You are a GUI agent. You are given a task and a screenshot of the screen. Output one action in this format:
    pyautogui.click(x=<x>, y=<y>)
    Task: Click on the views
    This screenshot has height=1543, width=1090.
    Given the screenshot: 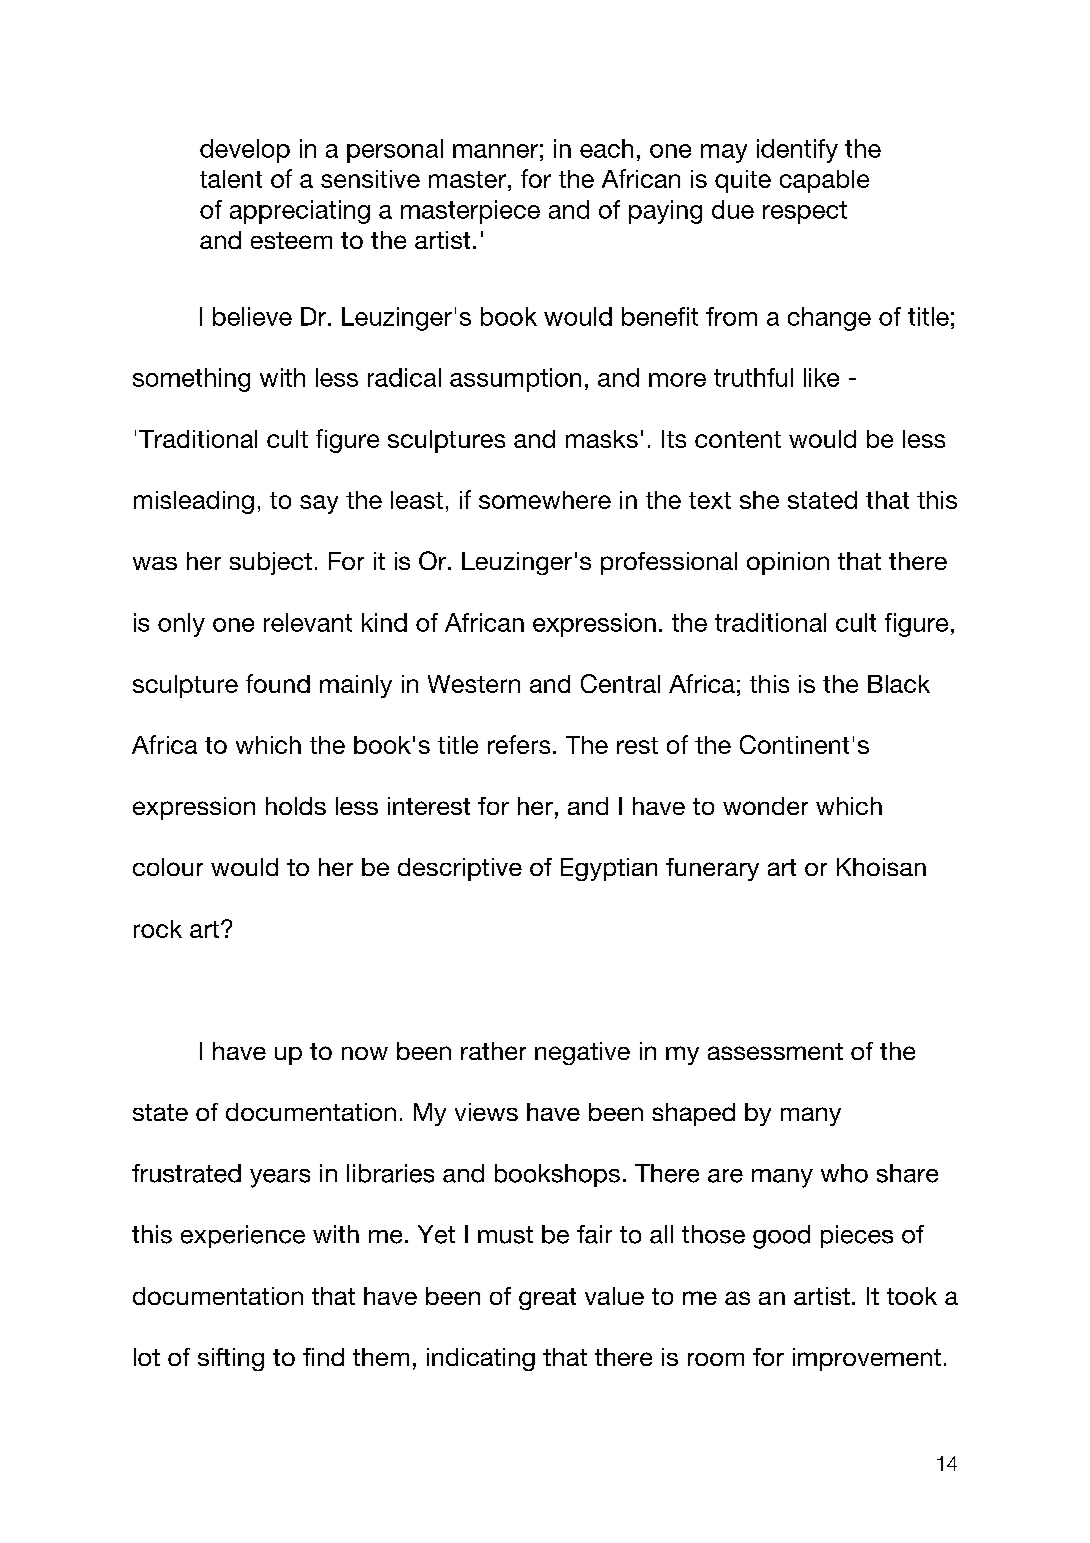 What is the action you would take?
    pyautogui.click(x=486, y=1112)
